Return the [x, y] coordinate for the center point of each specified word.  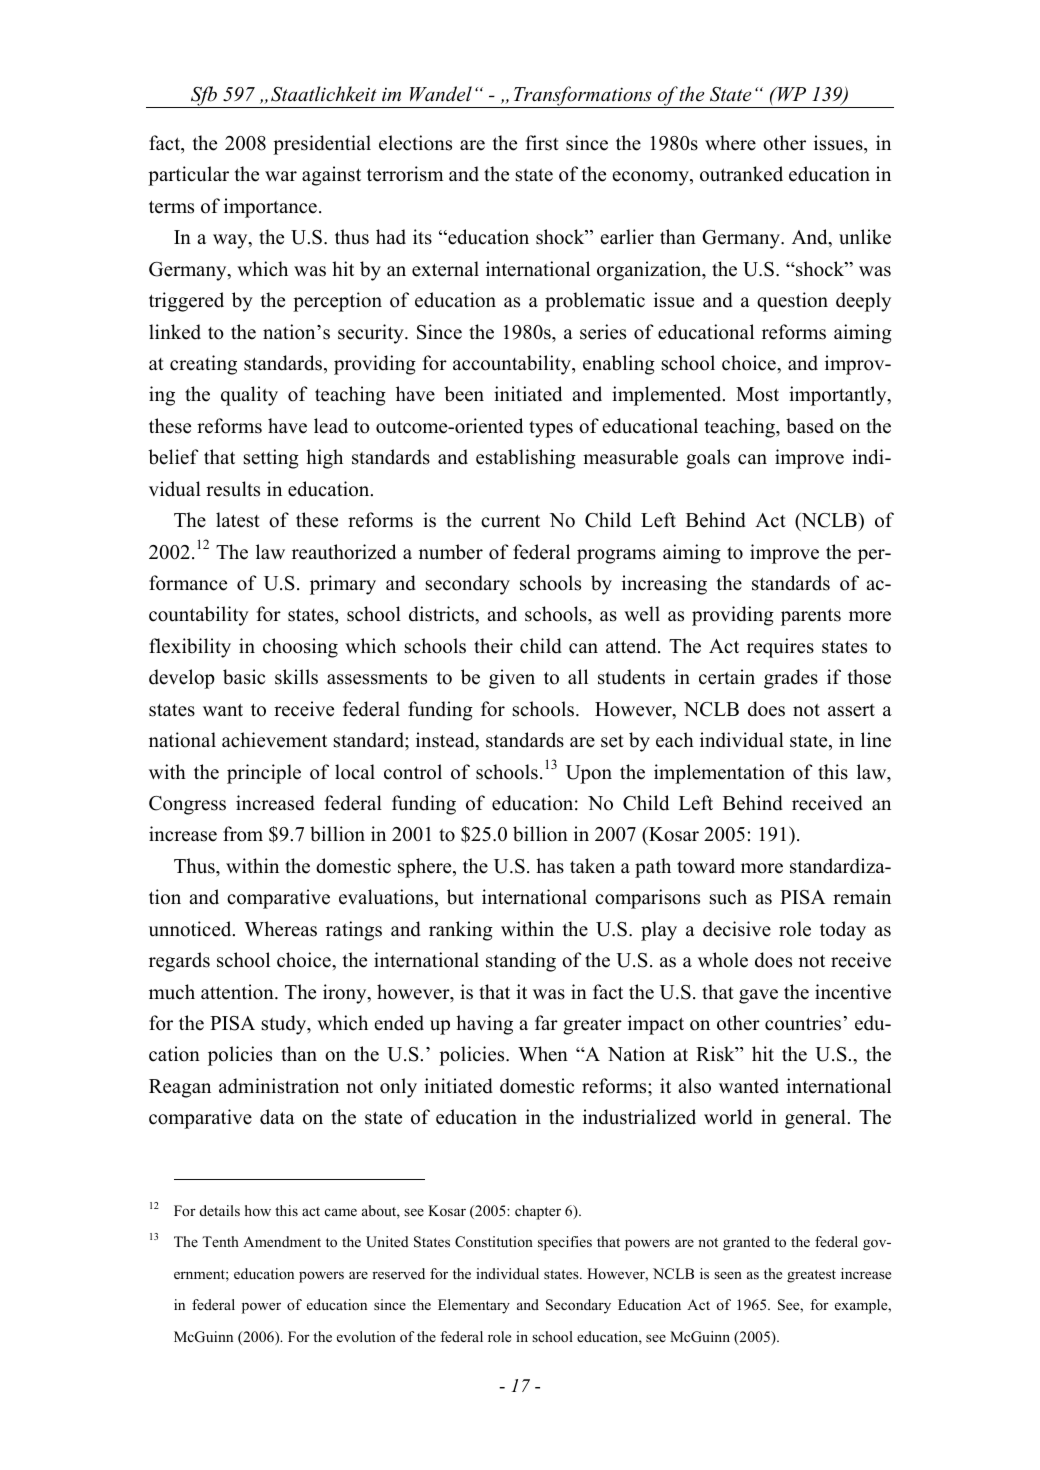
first [542, 143]
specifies [565, 1243]
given [512, 679]
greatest [811, 1276]
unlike [865, 237]
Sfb [203, 97]
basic [244, 677]
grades [791, 679]
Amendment [282, 1241]
